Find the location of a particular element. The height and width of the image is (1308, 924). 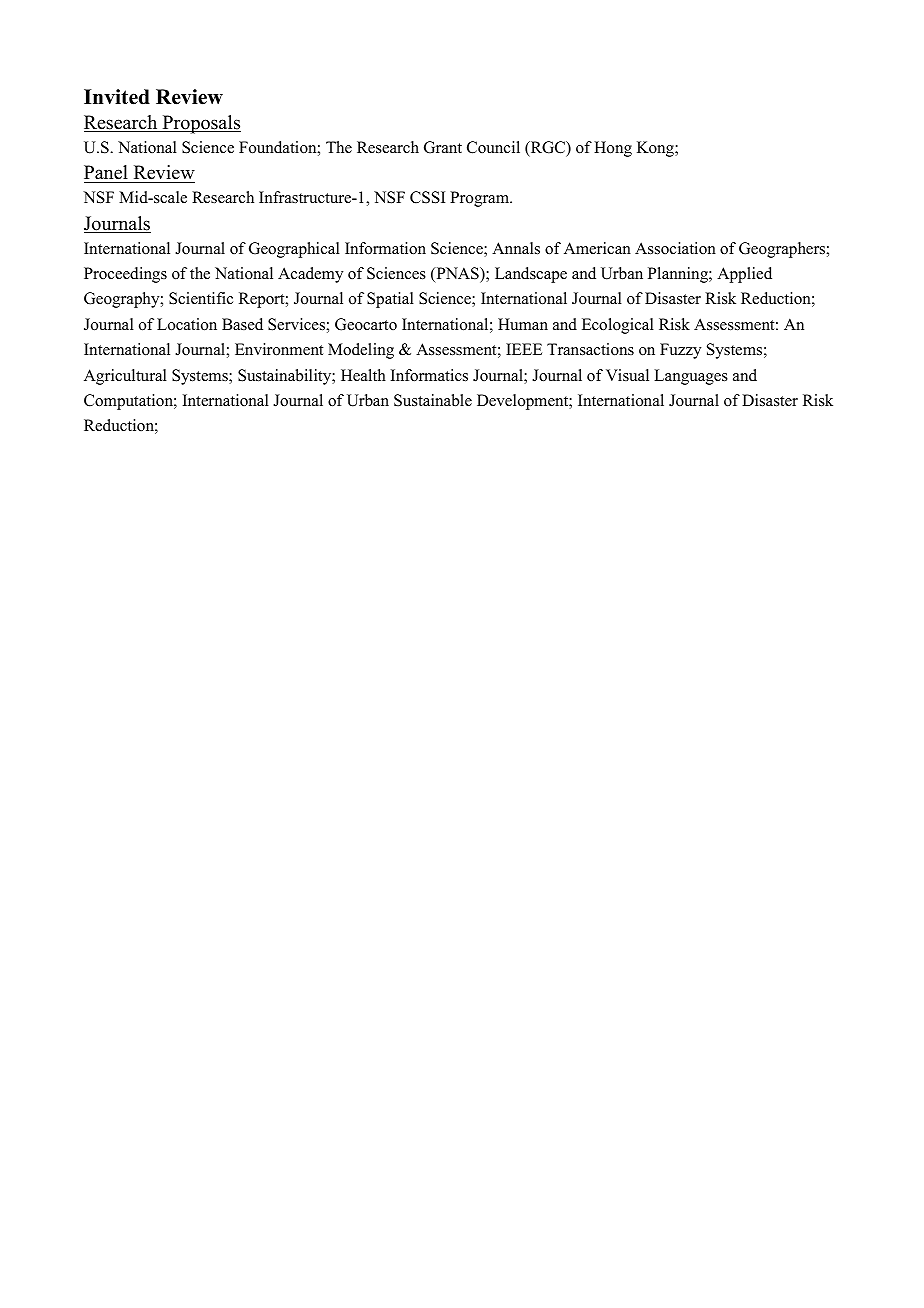

Program is located at coordinates (481, 199).
